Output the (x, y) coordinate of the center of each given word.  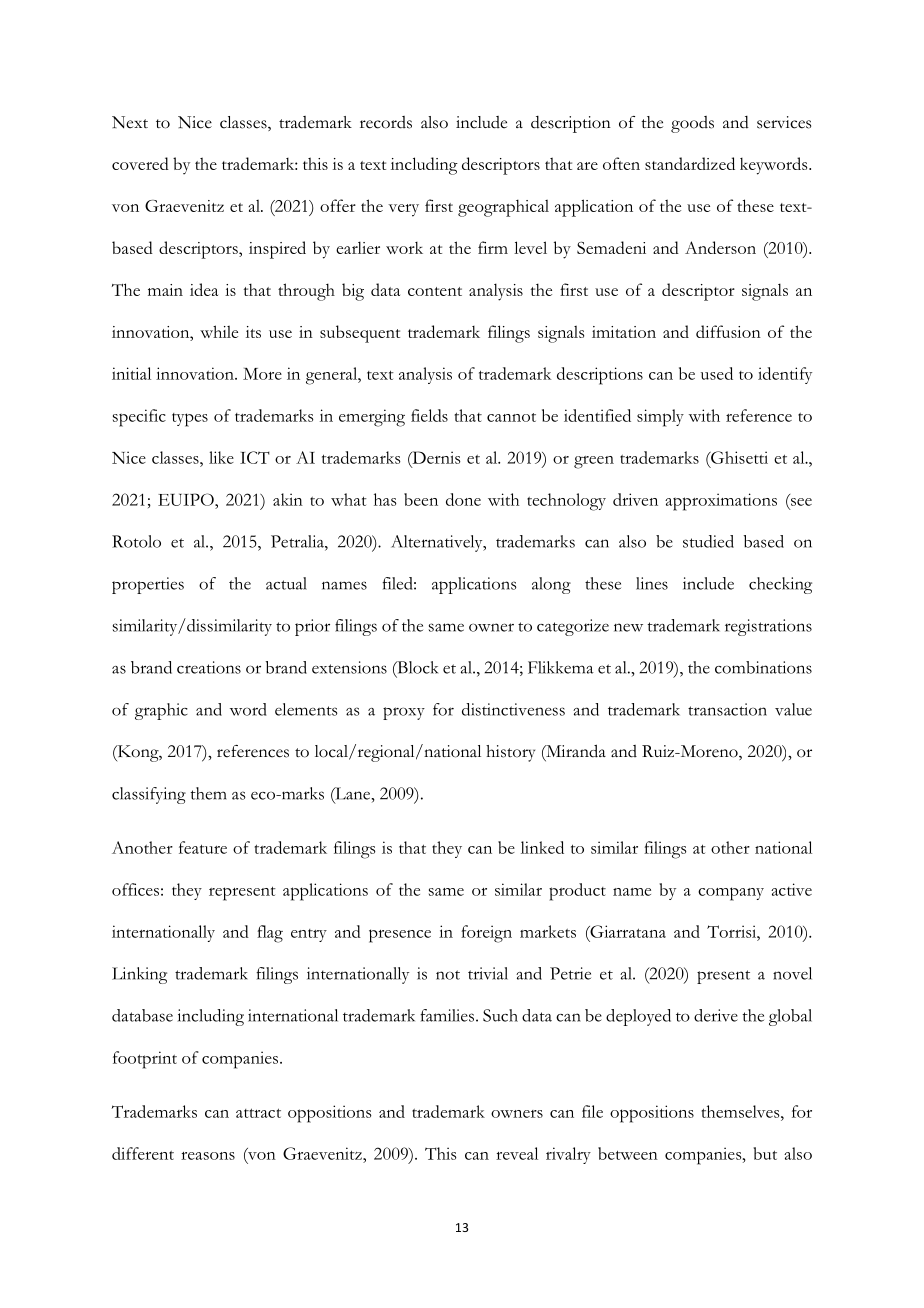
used (717, 373)
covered (140, 163)
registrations (768, 627)
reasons (208, 1156)
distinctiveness (513, 709)
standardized (690, 163)
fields (429, 415)
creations (209, 667)
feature (203, 847)
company (731, 894)
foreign (486, 934)
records (386, 122)
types (190, 420)
